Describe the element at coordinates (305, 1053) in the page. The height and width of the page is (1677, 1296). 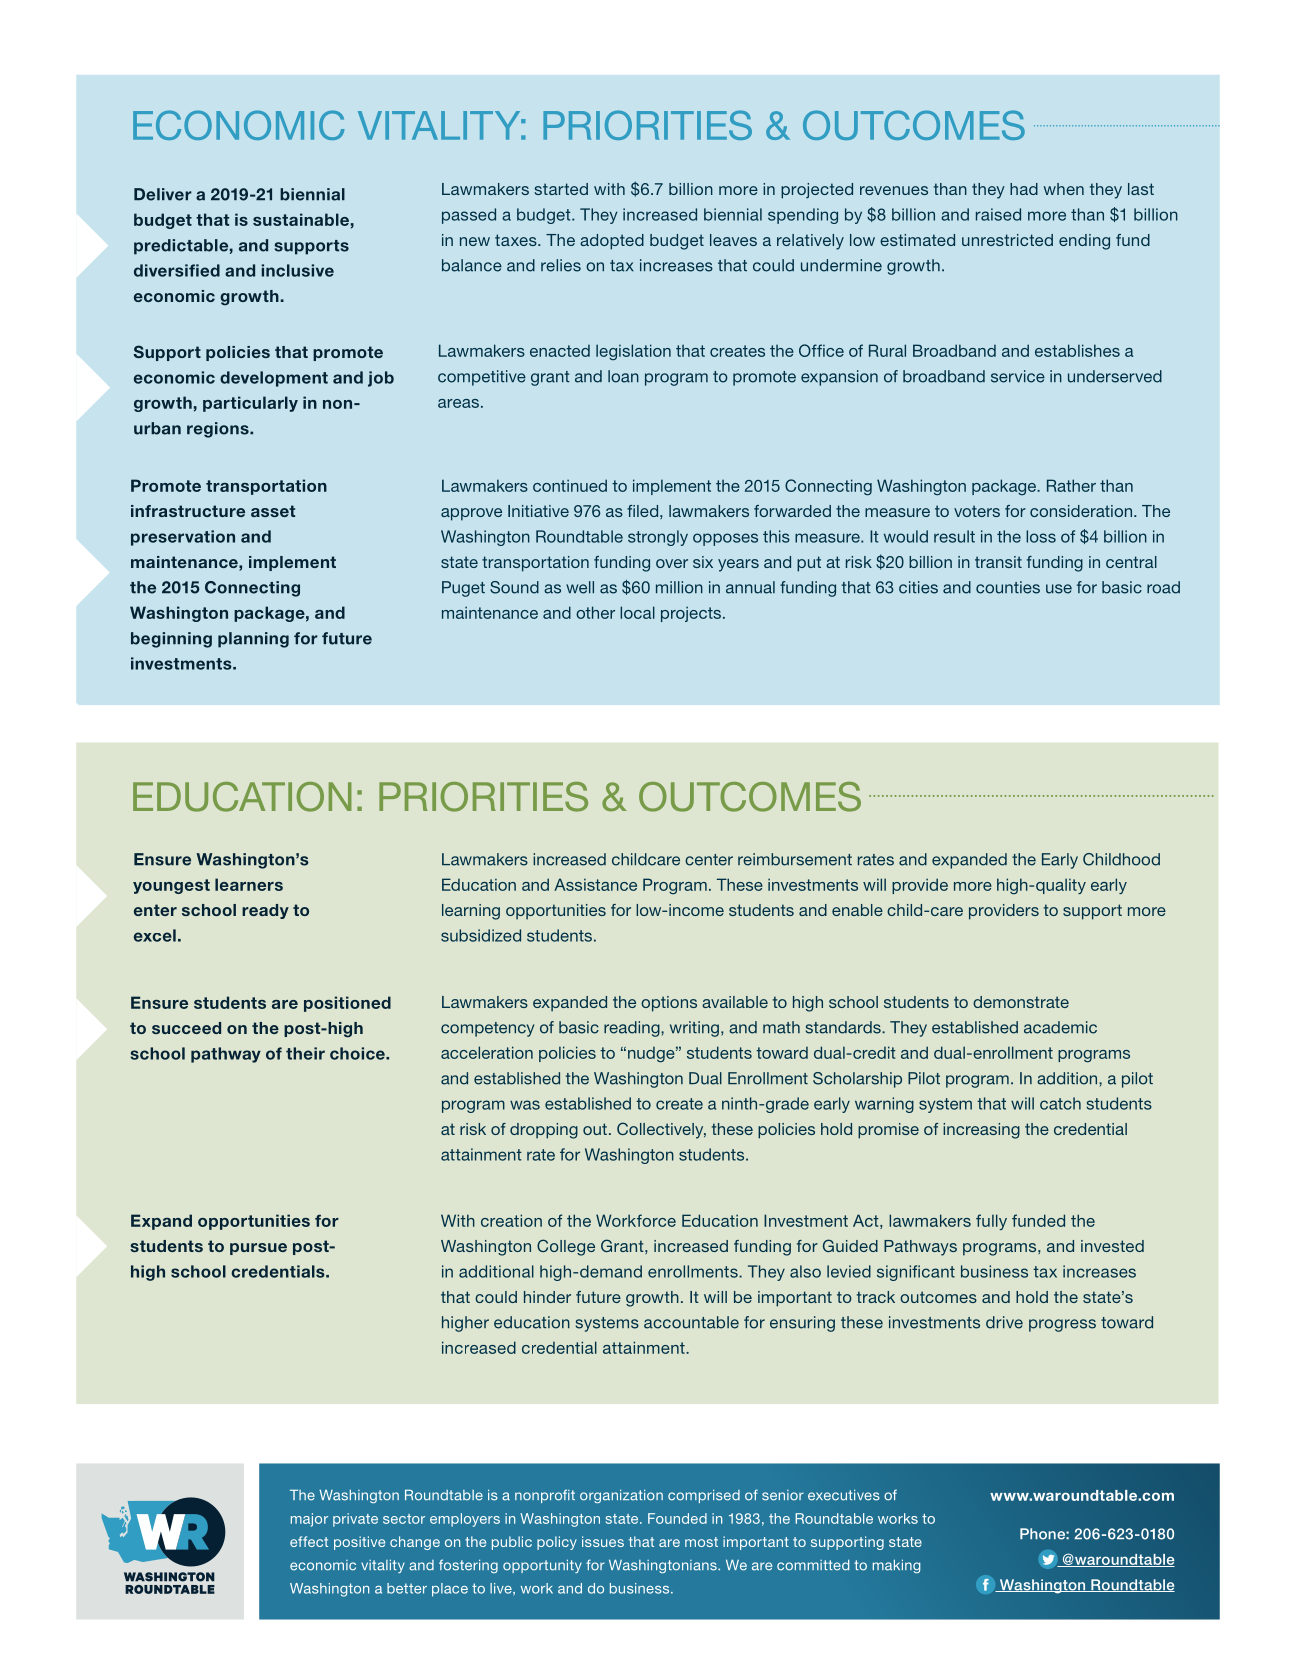
I see `their` at that location.
